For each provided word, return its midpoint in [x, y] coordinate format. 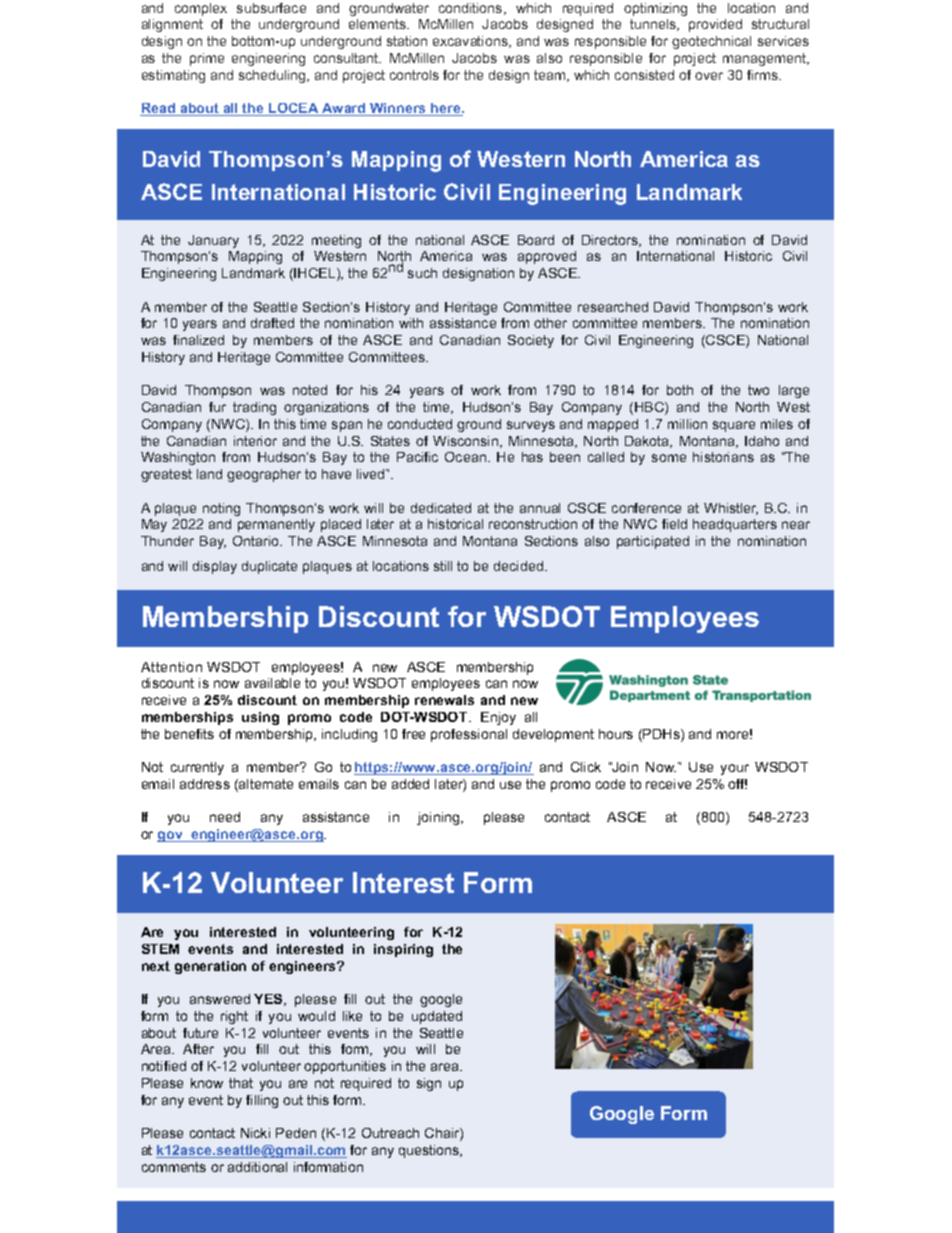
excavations [471, 42]
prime [207, 59]
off [737, 784]
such [422, 273]
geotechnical [711, 42]
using [260, 718]
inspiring [403, 950]
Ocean [465, 457]
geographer [264, 475]
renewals [444, 700]
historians [723, 457]
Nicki [255, 1133]
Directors [611, 241]
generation [210, 967]
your [735, 769]
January [213, 241]
